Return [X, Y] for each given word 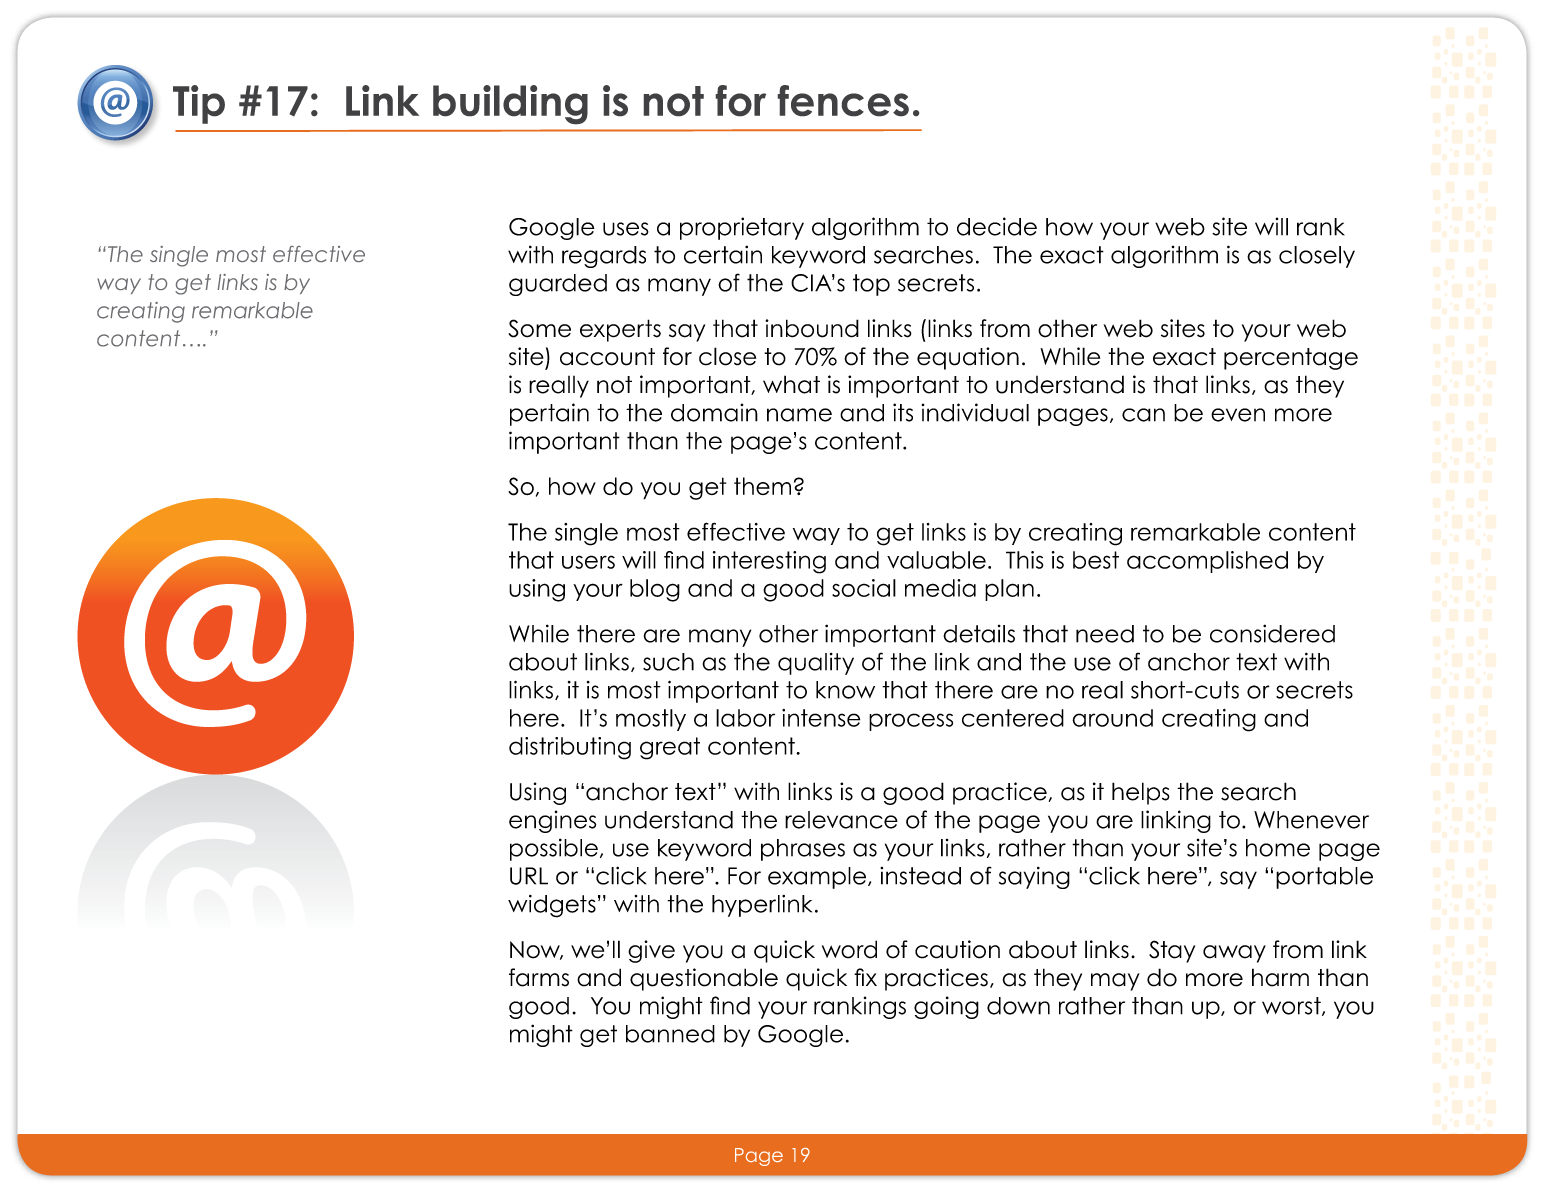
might [541, 1035]
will [1271, 226]
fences [843, 100]
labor [745, 718]
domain [714, 412]
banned [670, 1034]
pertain [549, 414]
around [1112, 718]
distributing [570, 748]
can [1143, 415]
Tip [199, 104]
